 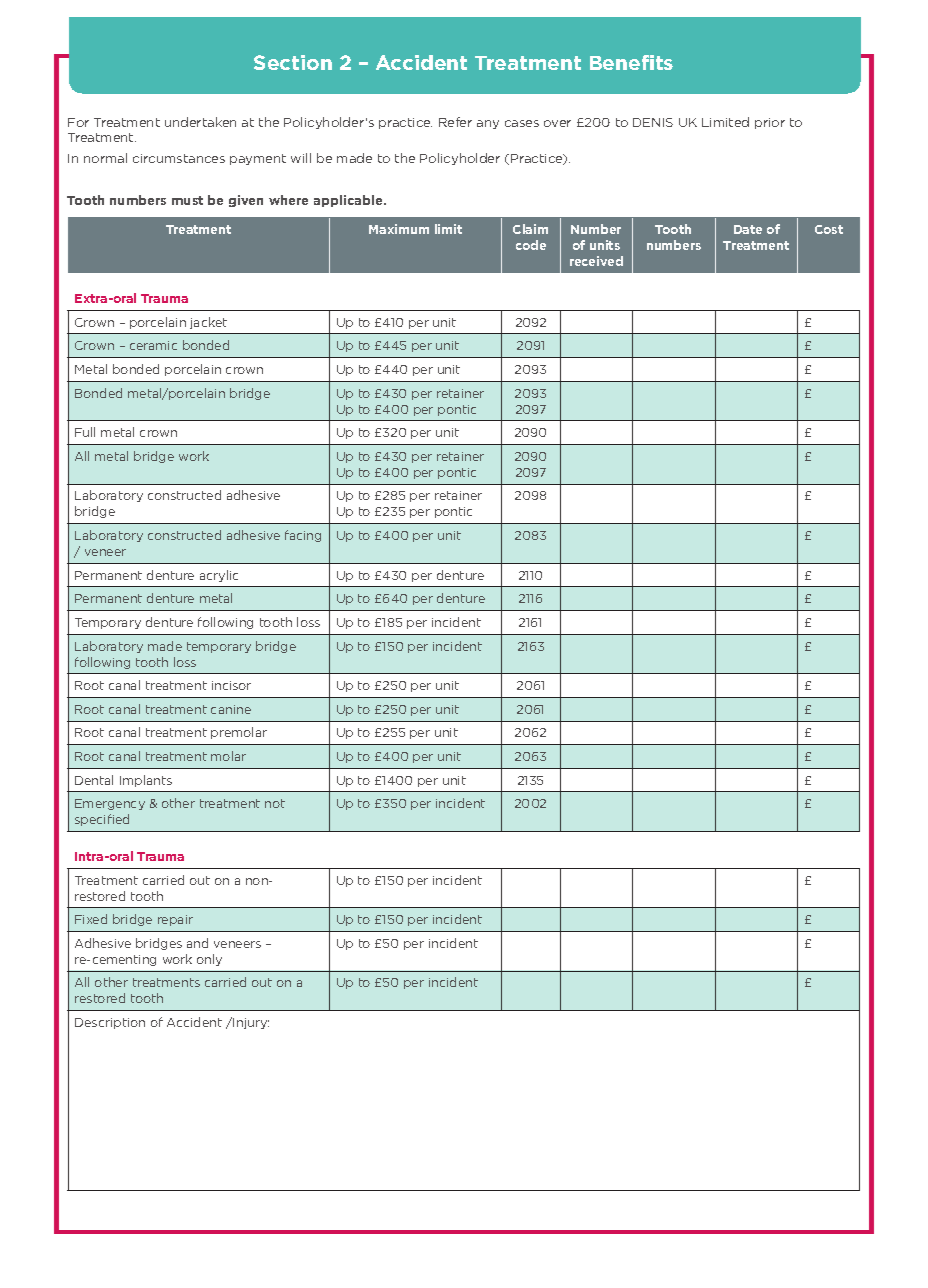 I want to click on prior, so click(x=770, y=123).
